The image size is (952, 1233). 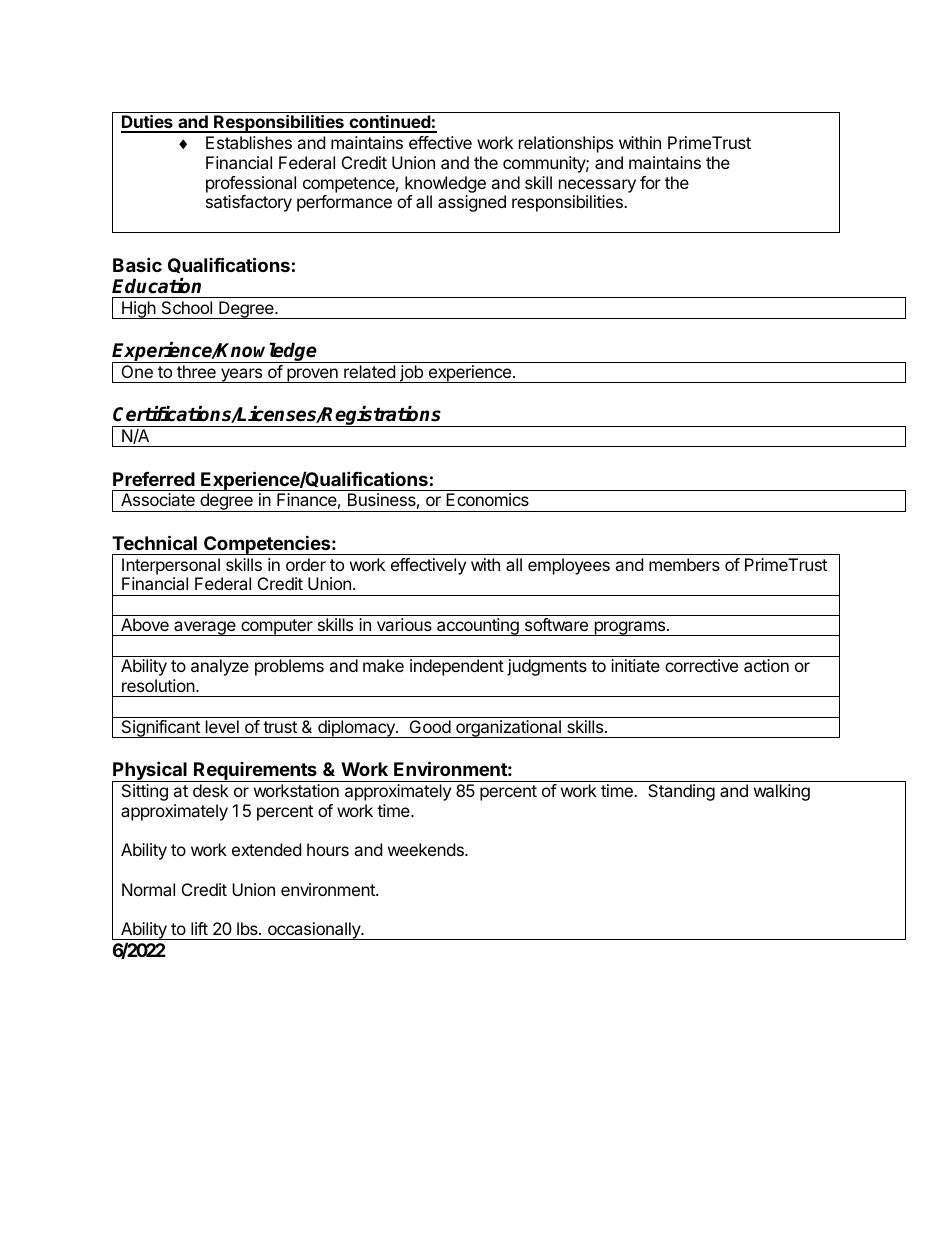 What do you see at coordinates (681, 792) in the screenshot?
I see `Standing` at bounding box center [681, 792].
